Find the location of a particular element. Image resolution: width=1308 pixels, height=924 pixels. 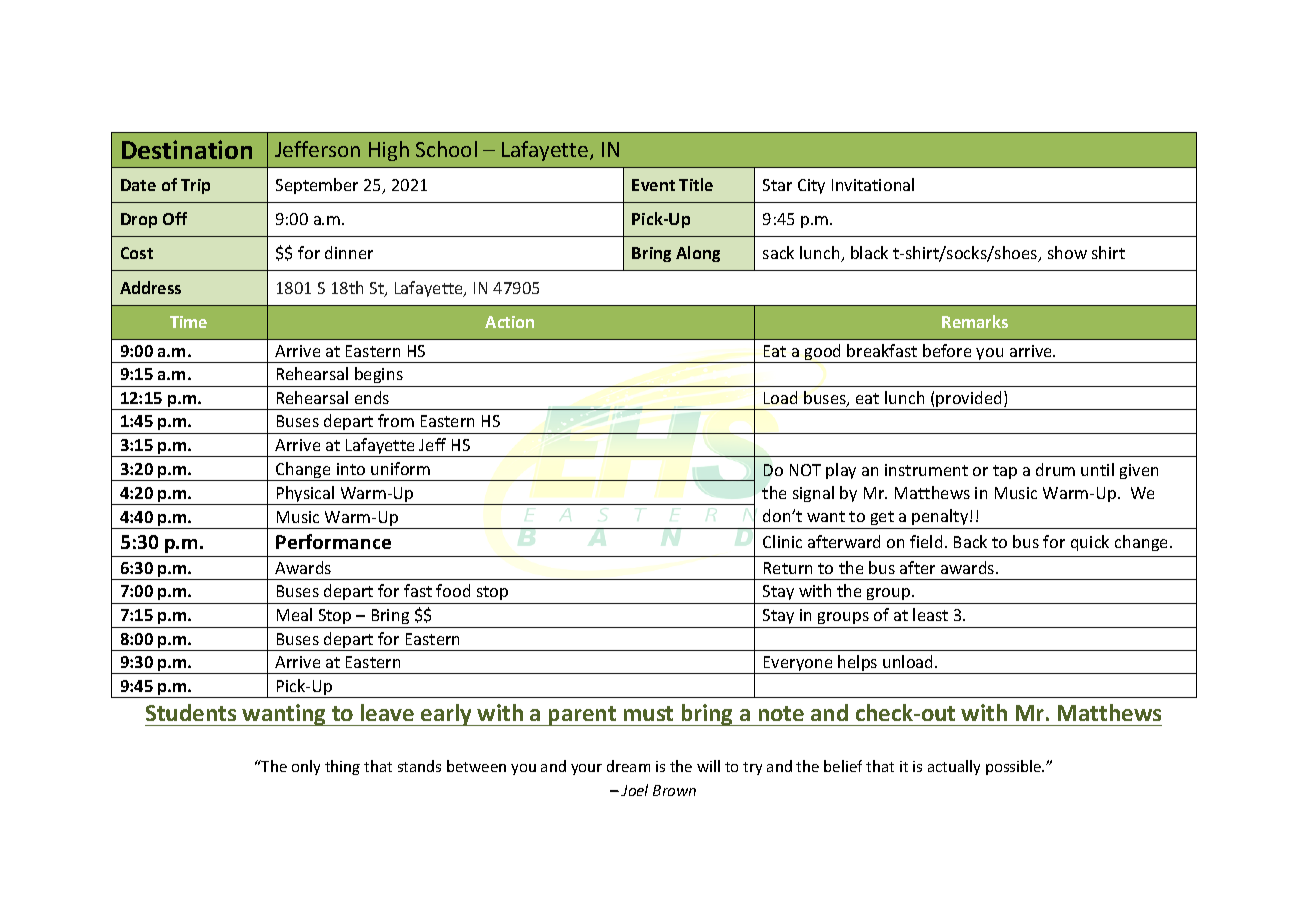

tap is located at coordinates (1005, 472).
